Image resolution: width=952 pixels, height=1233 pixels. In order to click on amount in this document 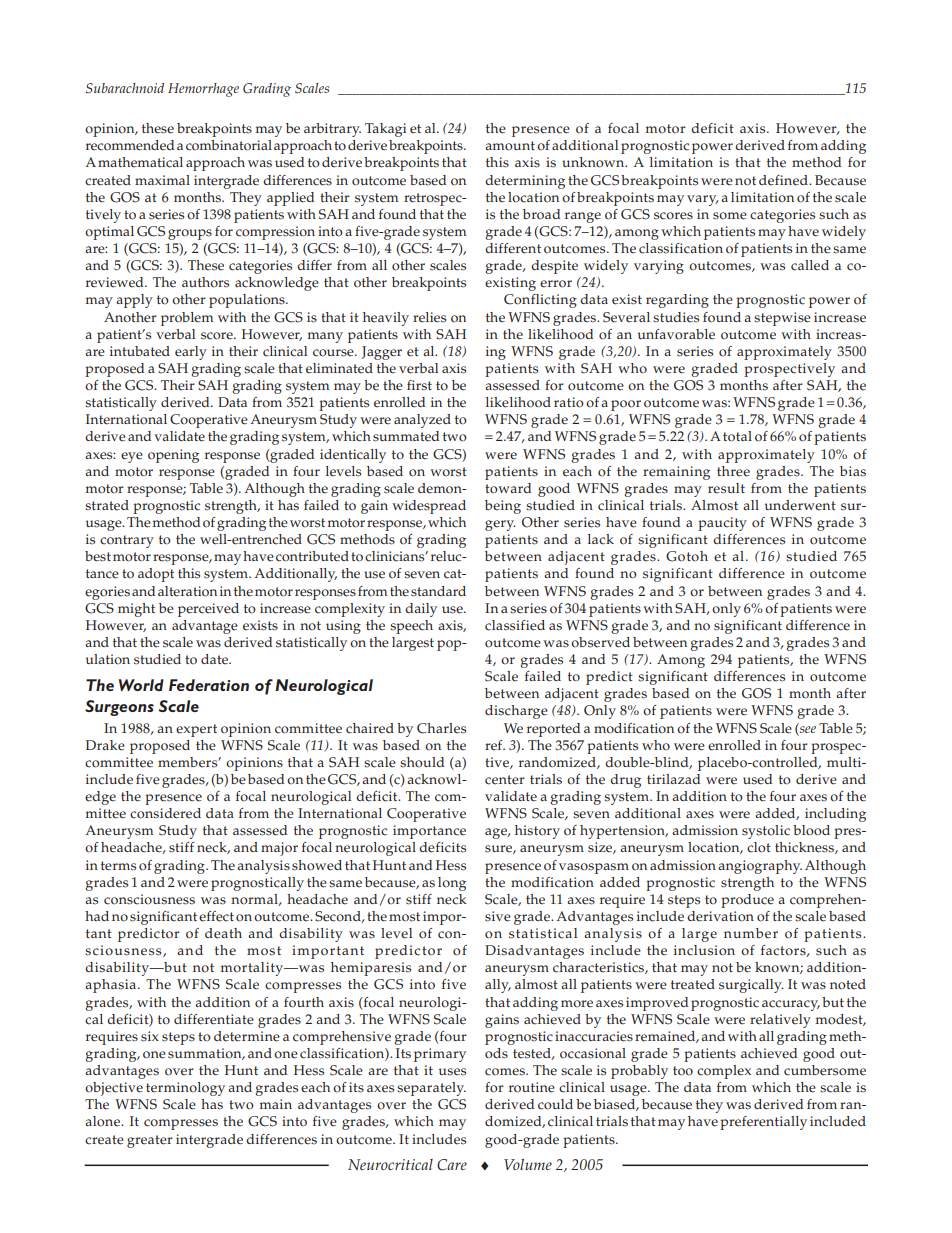, I will do `click(510, 146)`.
